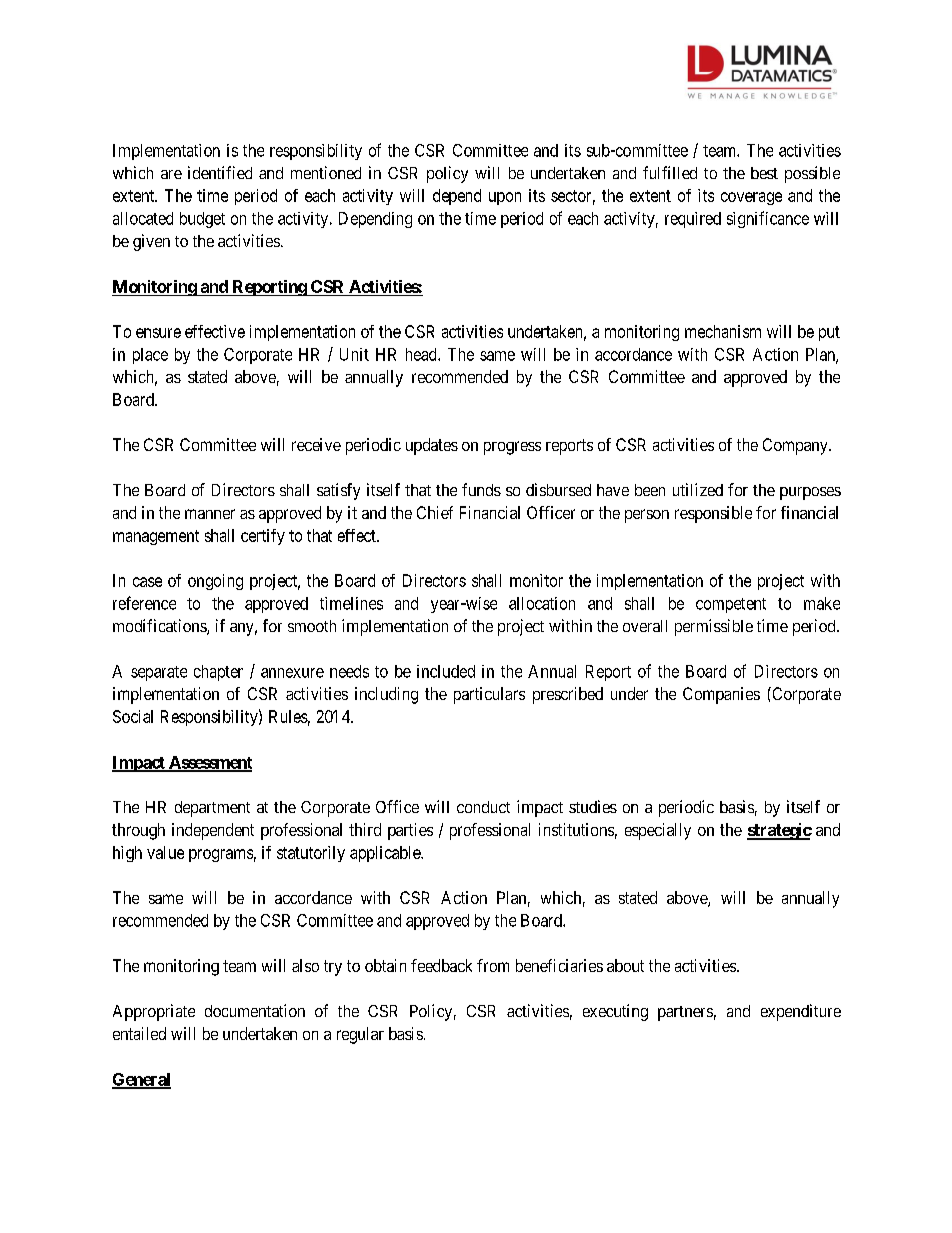 The image size is (952, 1233). Describe the element at coordinates (202, 220) in the screenshot. I see `budget` at that location.
